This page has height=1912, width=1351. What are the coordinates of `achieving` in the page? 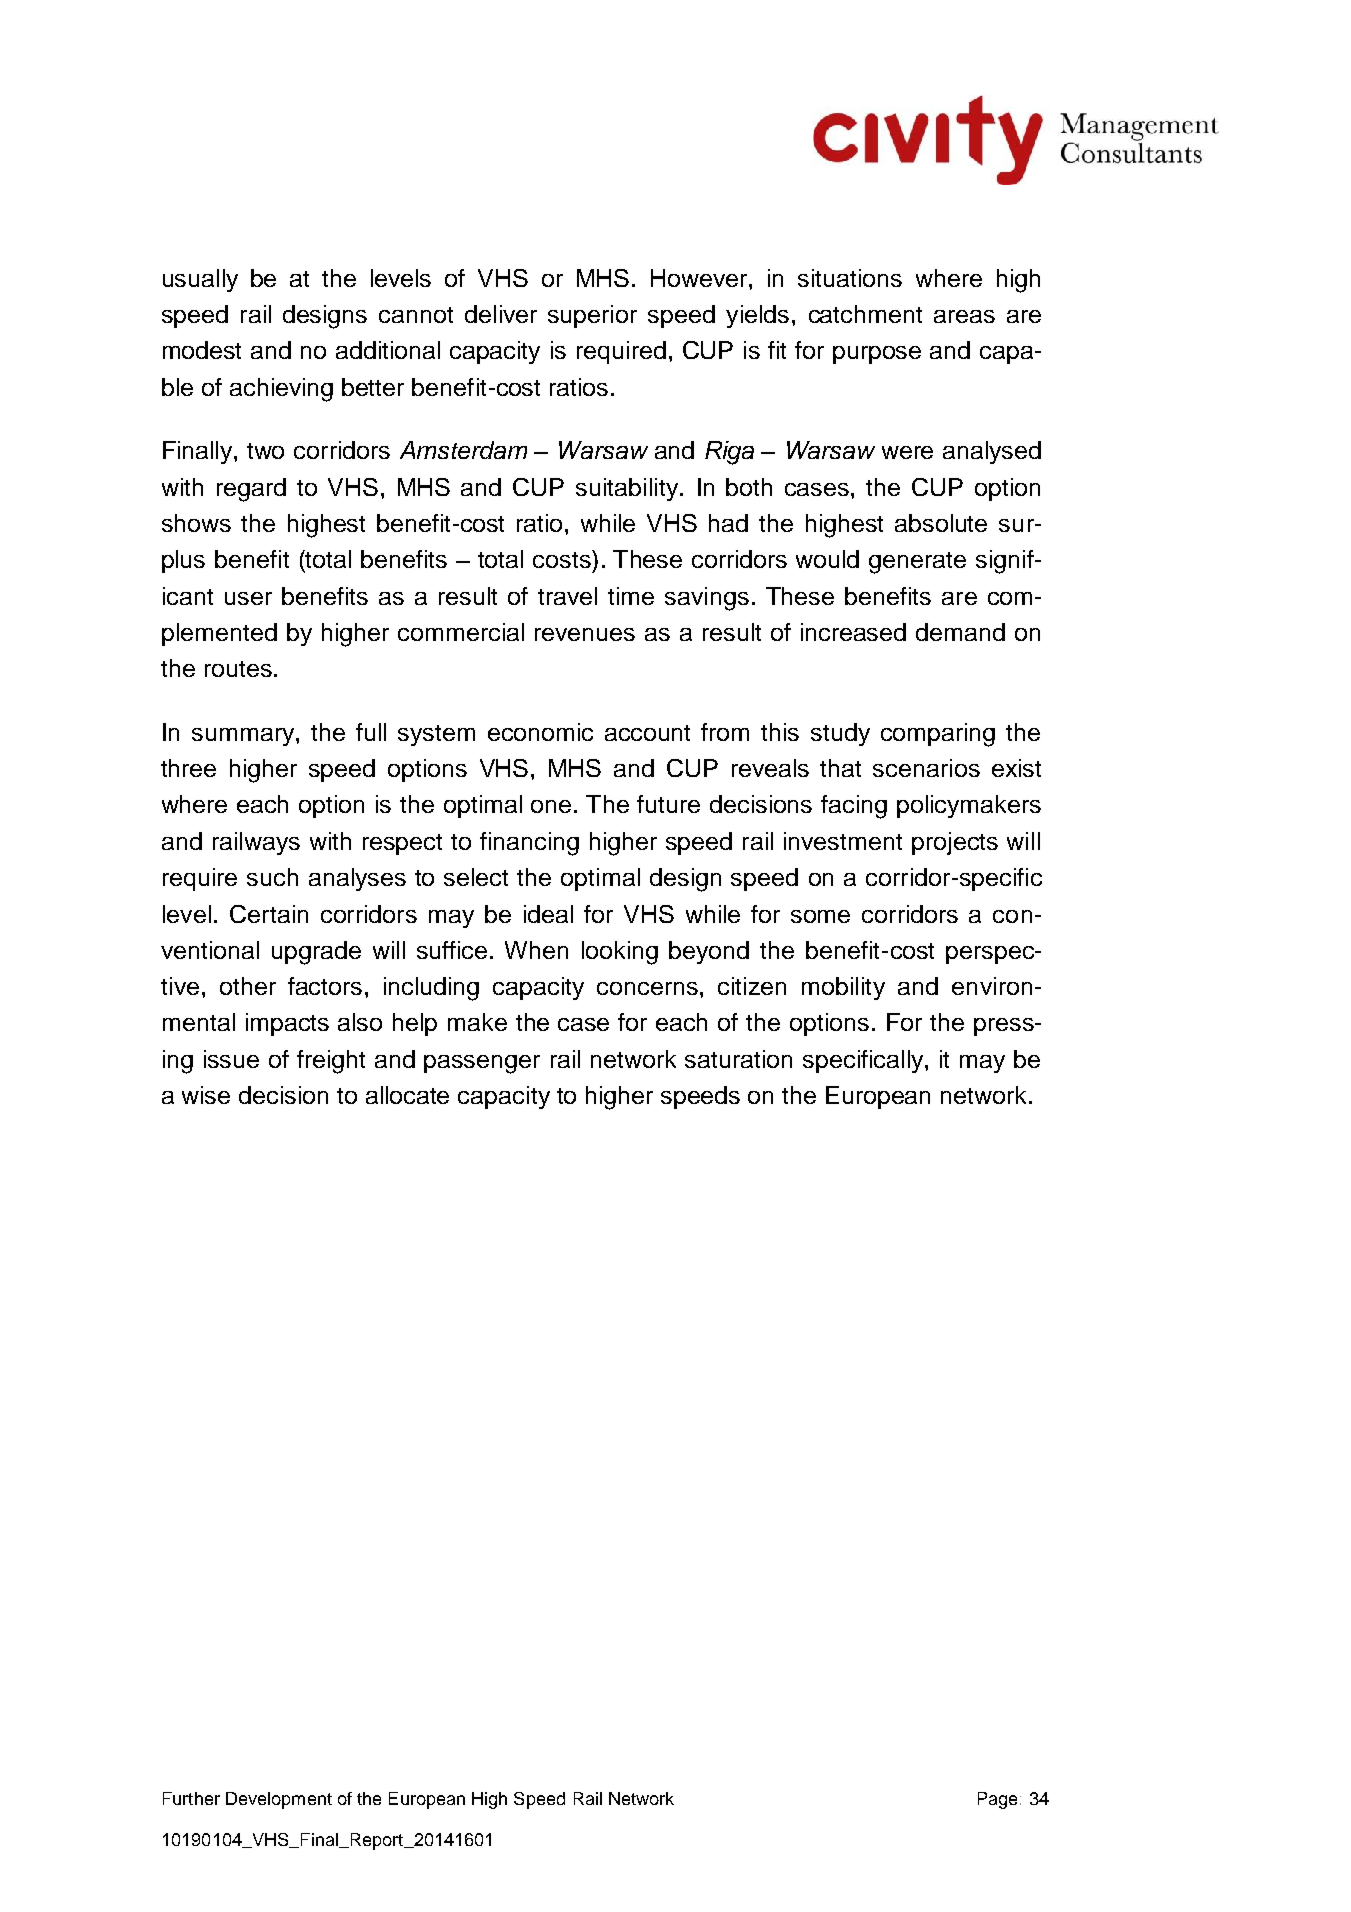 It's located at (281, 390).
